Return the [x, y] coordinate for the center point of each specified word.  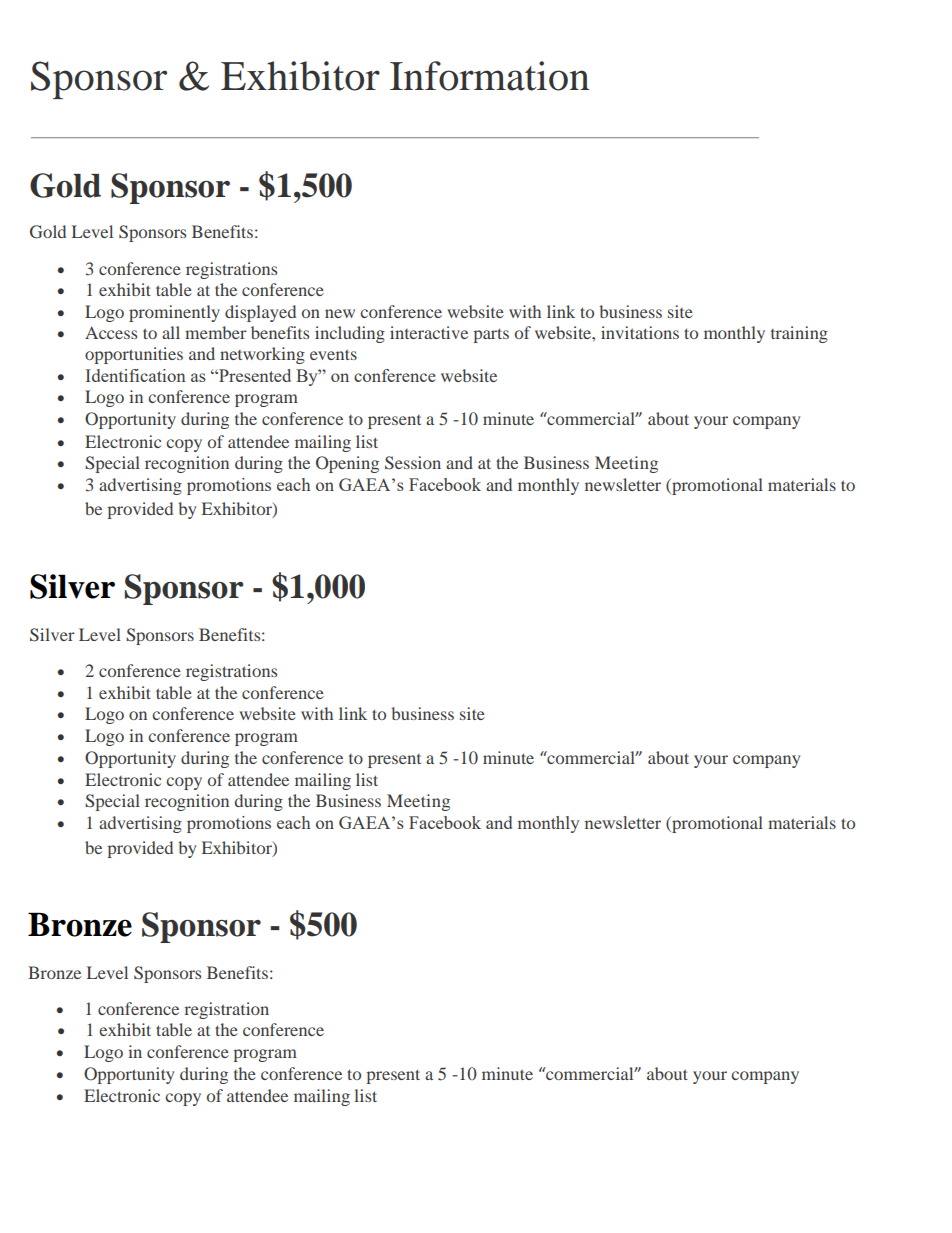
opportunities [134, 355]
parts [491, 335]
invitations [640, 332]
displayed [260, 313]
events [333, 354]
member [216, 332]
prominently [174, 313]
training [799, 334]
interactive [429, 332]
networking [262, 355]
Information [490, 76]
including [350, 334]
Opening [347, 464]
